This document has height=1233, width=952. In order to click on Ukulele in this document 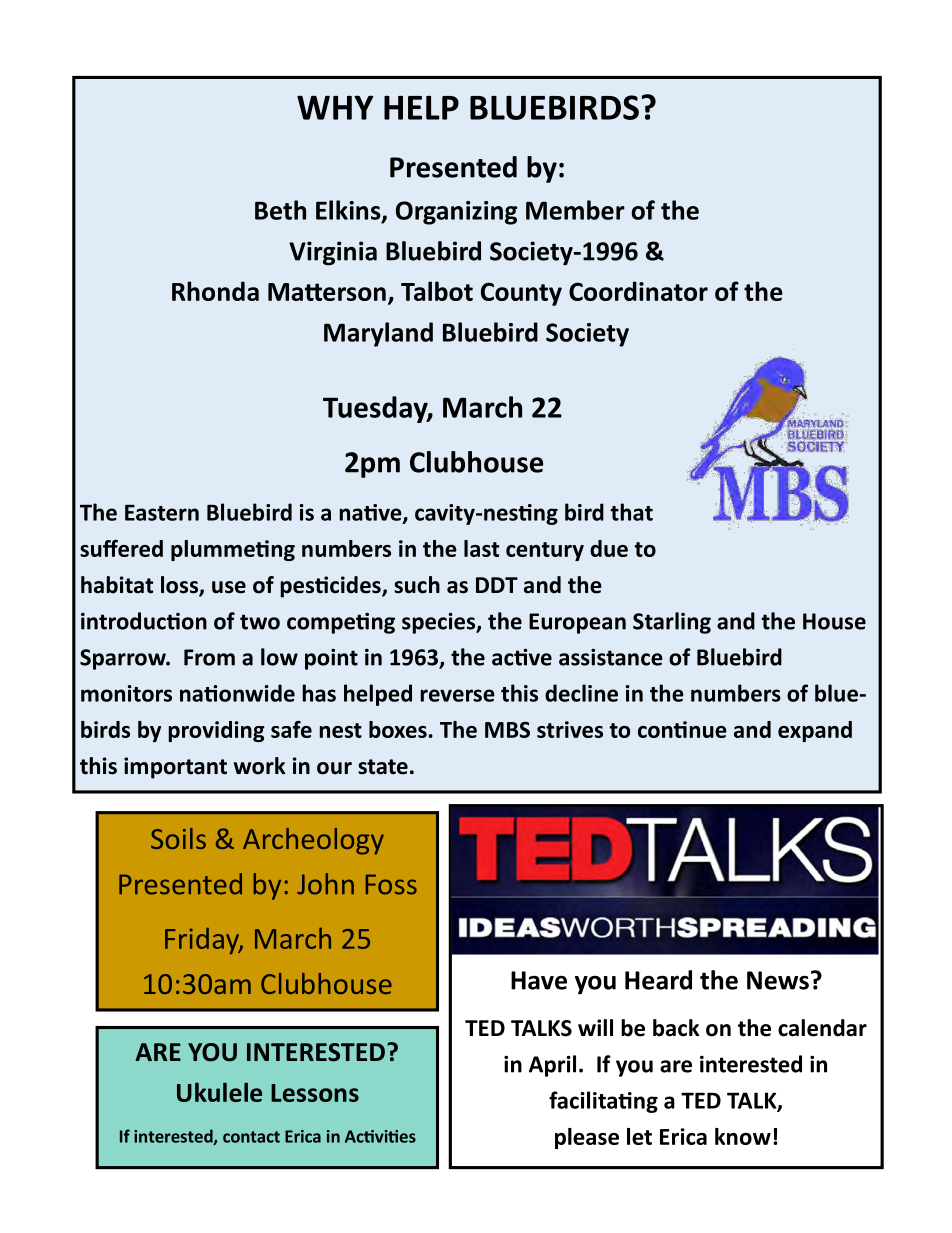, I will do `click(219, 1092)`.
